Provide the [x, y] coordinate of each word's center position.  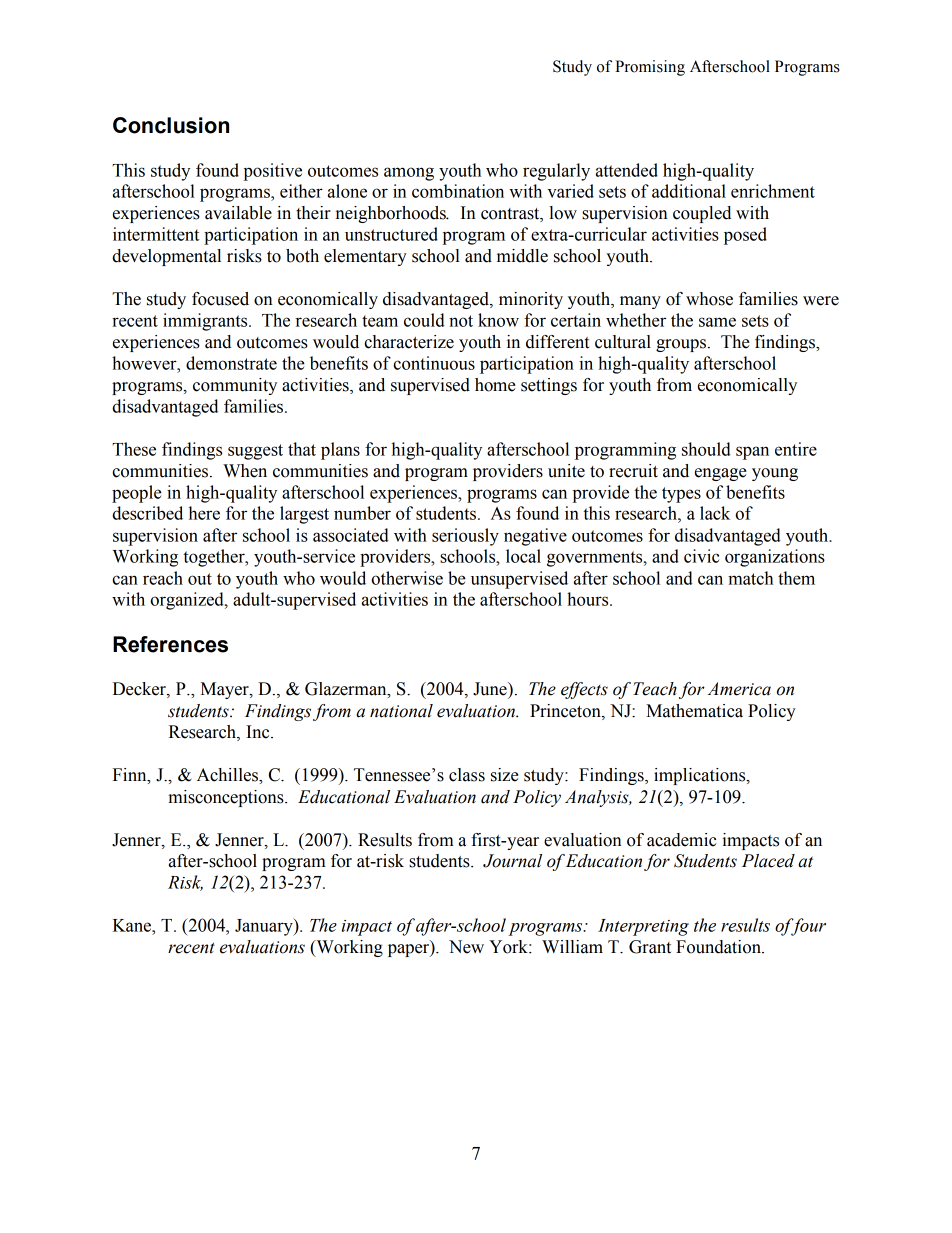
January [265, 927]
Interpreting [643, 927]
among [409, 174]
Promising [650, 68]
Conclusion [171, 125]
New [466, 947]
